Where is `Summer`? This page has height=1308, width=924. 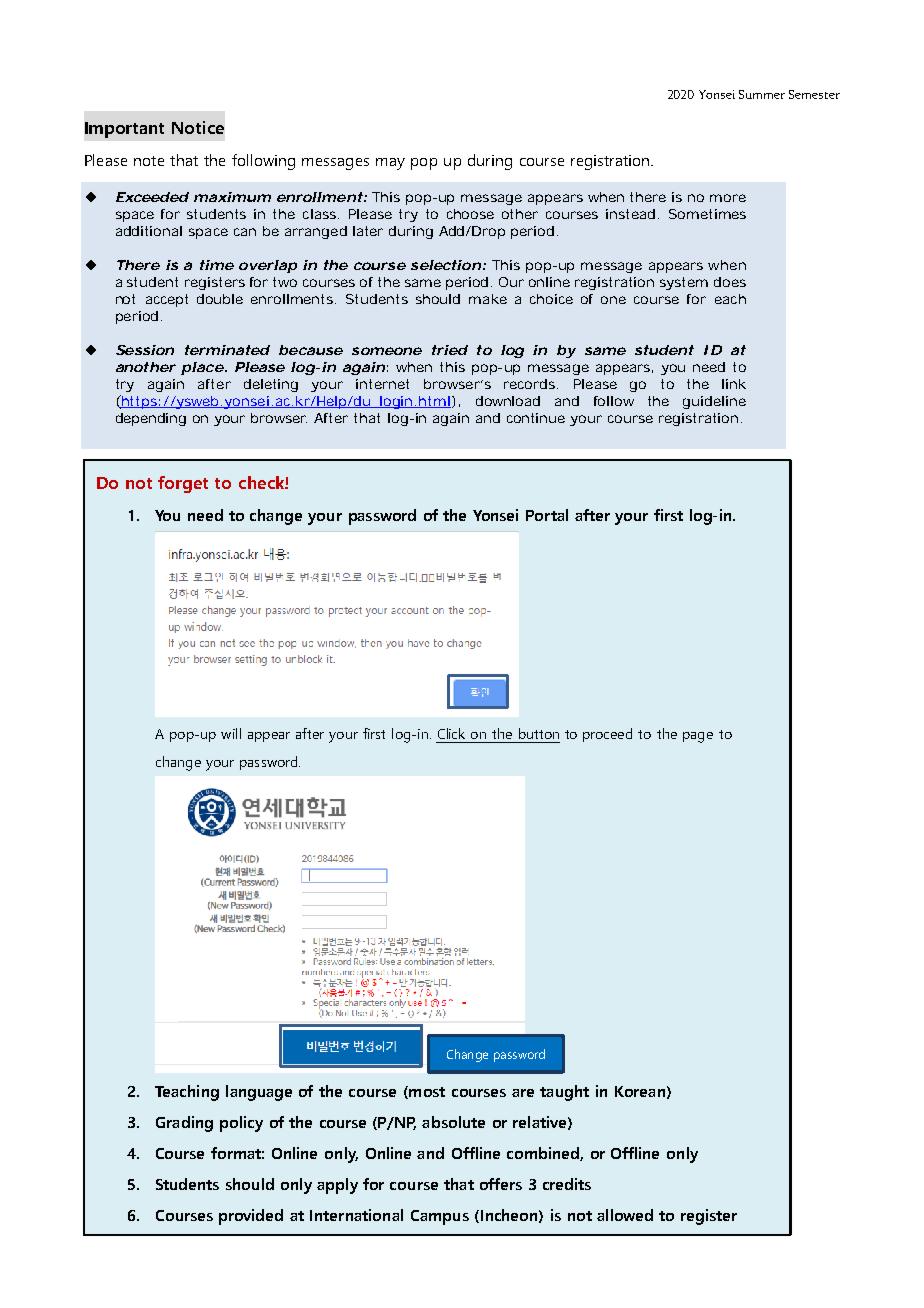
Summer is located at coordinates (762, 94).
